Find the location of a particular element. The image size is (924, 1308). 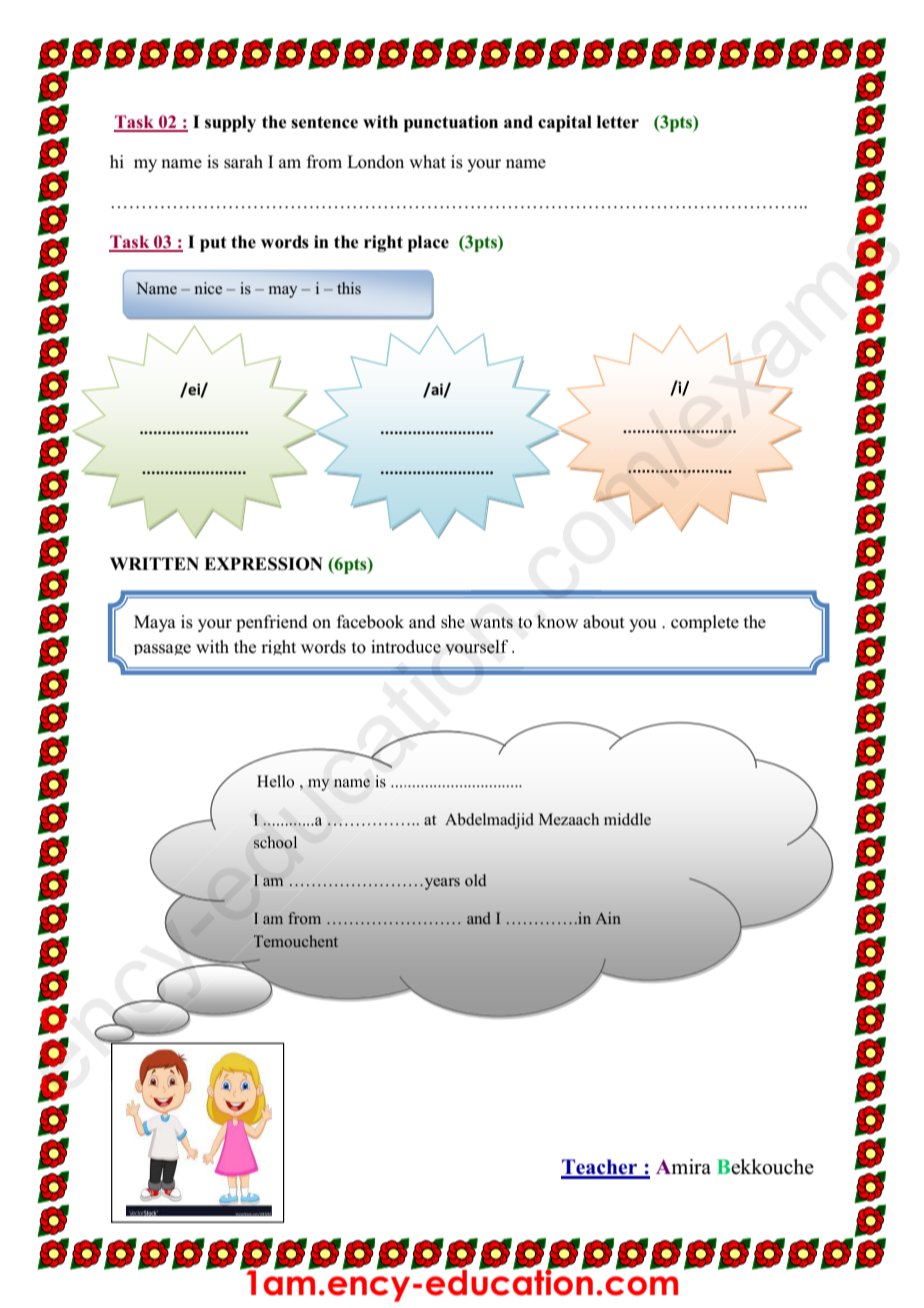

old is located at coordinates (476, 880).
